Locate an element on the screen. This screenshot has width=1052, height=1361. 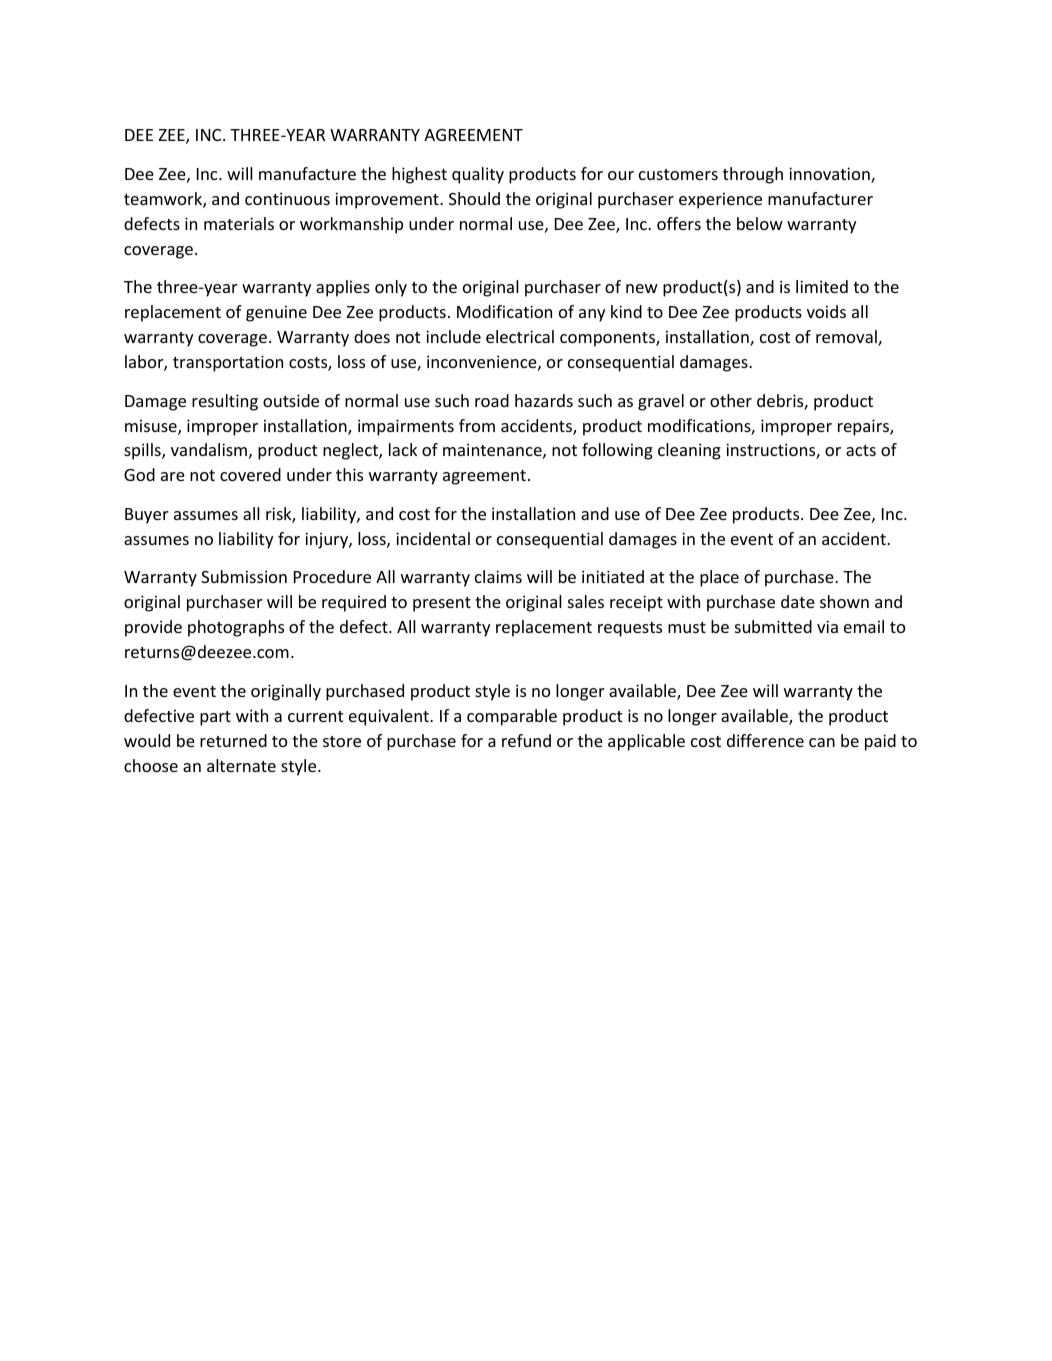
refund is located at coordinates (526, 740).
